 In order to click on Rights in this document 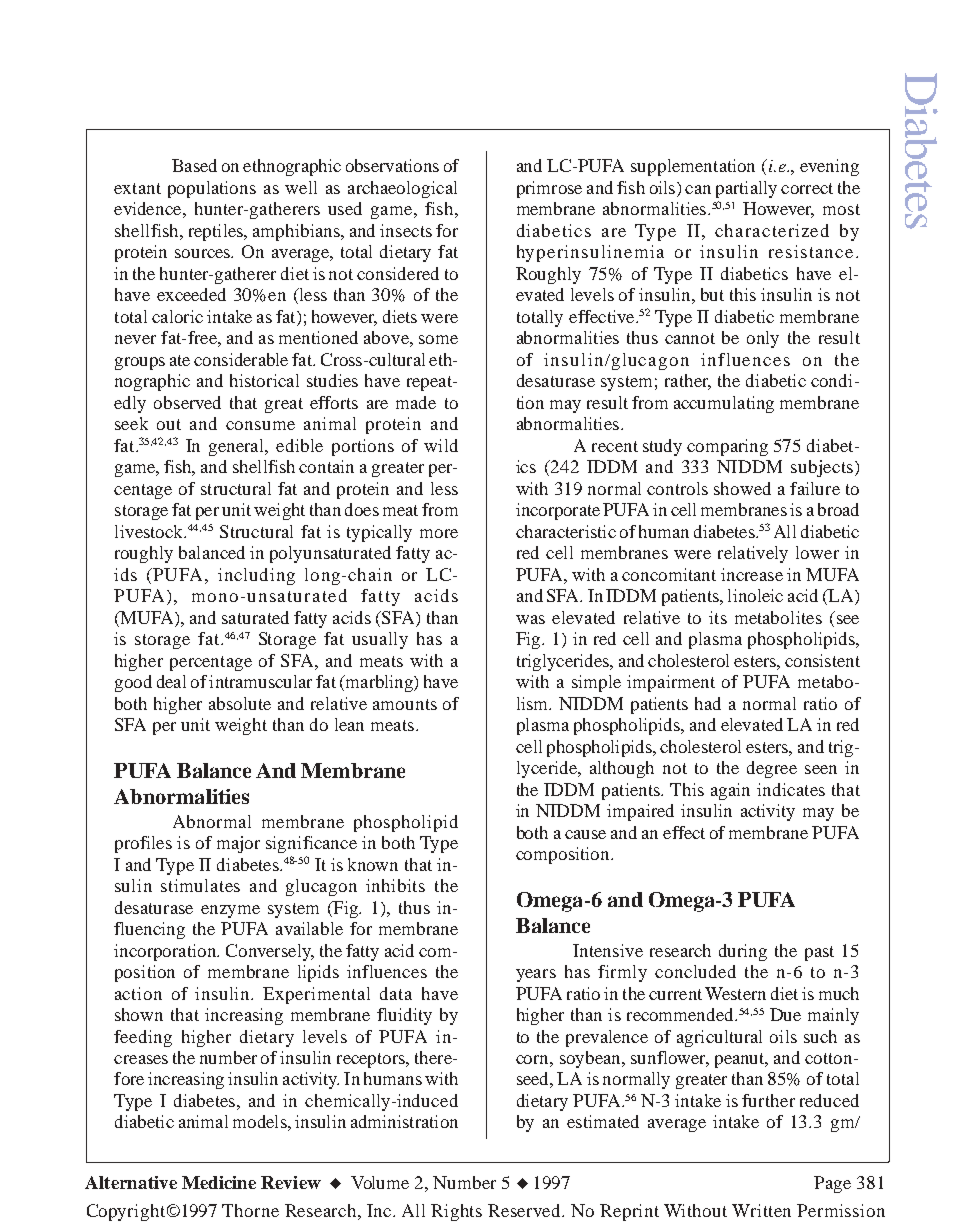, I will do `click(456, 1212)`.
